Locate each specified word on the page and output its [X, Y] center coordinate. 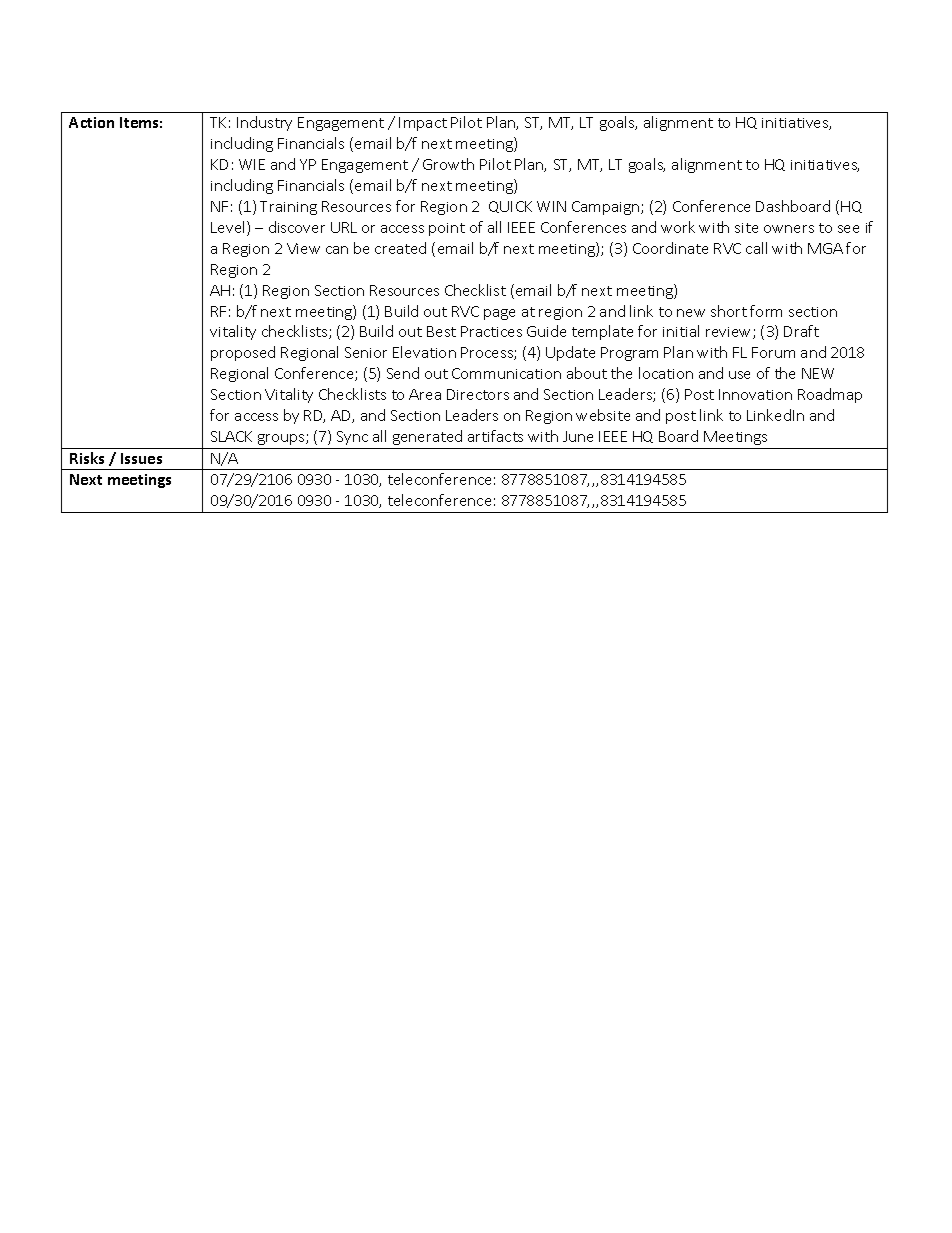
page [499, 314]
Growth [448, 164]
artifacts [495, 436]
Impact [423, 124]
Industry [264, 123]
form [766, 311]
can [337, 250]
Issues [141, 458]
